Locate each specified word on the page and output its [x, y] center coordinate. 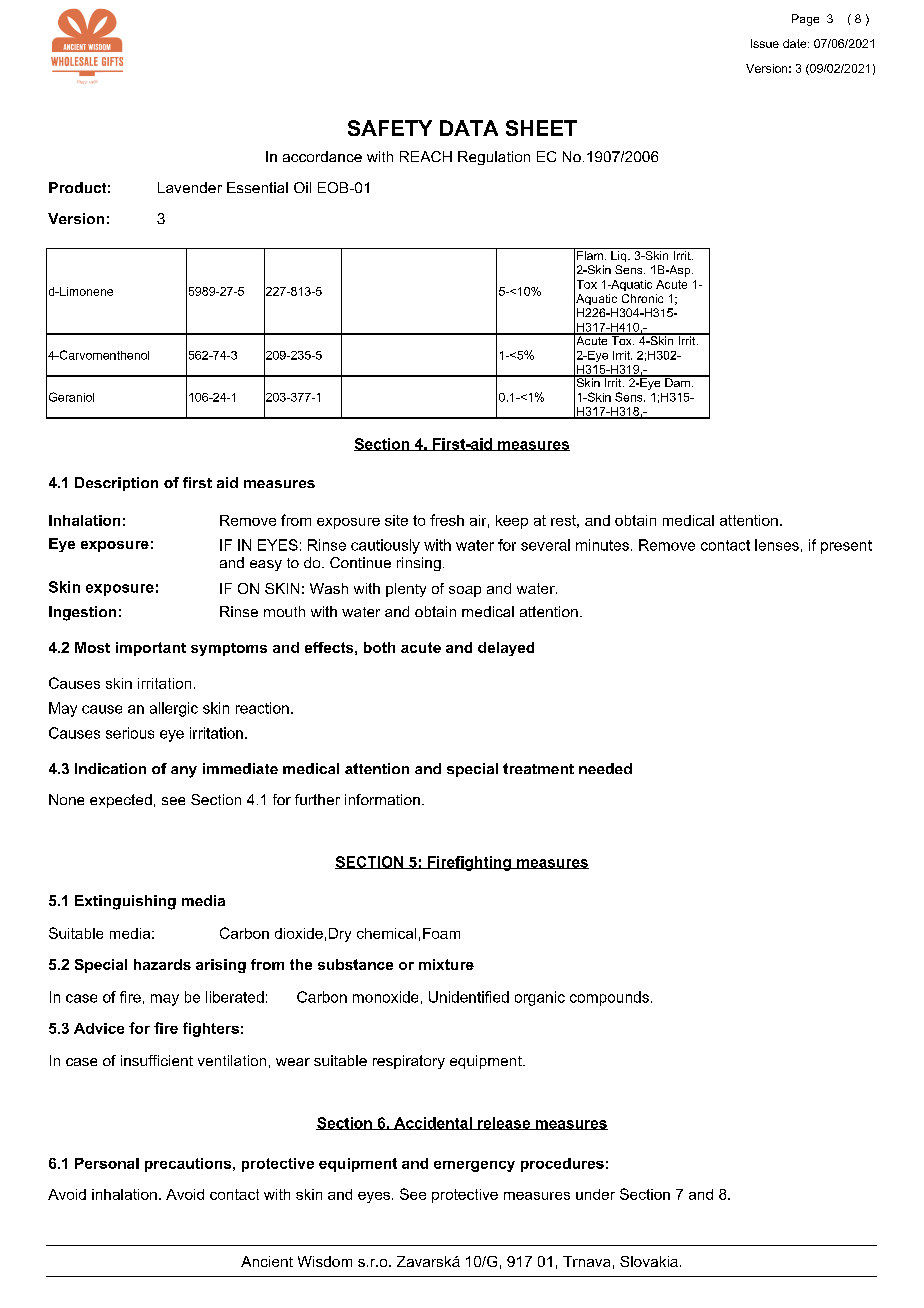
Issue [765, 43]
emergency [474, 1166]
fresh [447, 520]
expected [121, 801]
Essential [257, 187]
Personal [107, 1163]
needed [605, 768]
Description [116, 484]
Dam [677, 381]
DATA [469, 128]
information [382, 799]
